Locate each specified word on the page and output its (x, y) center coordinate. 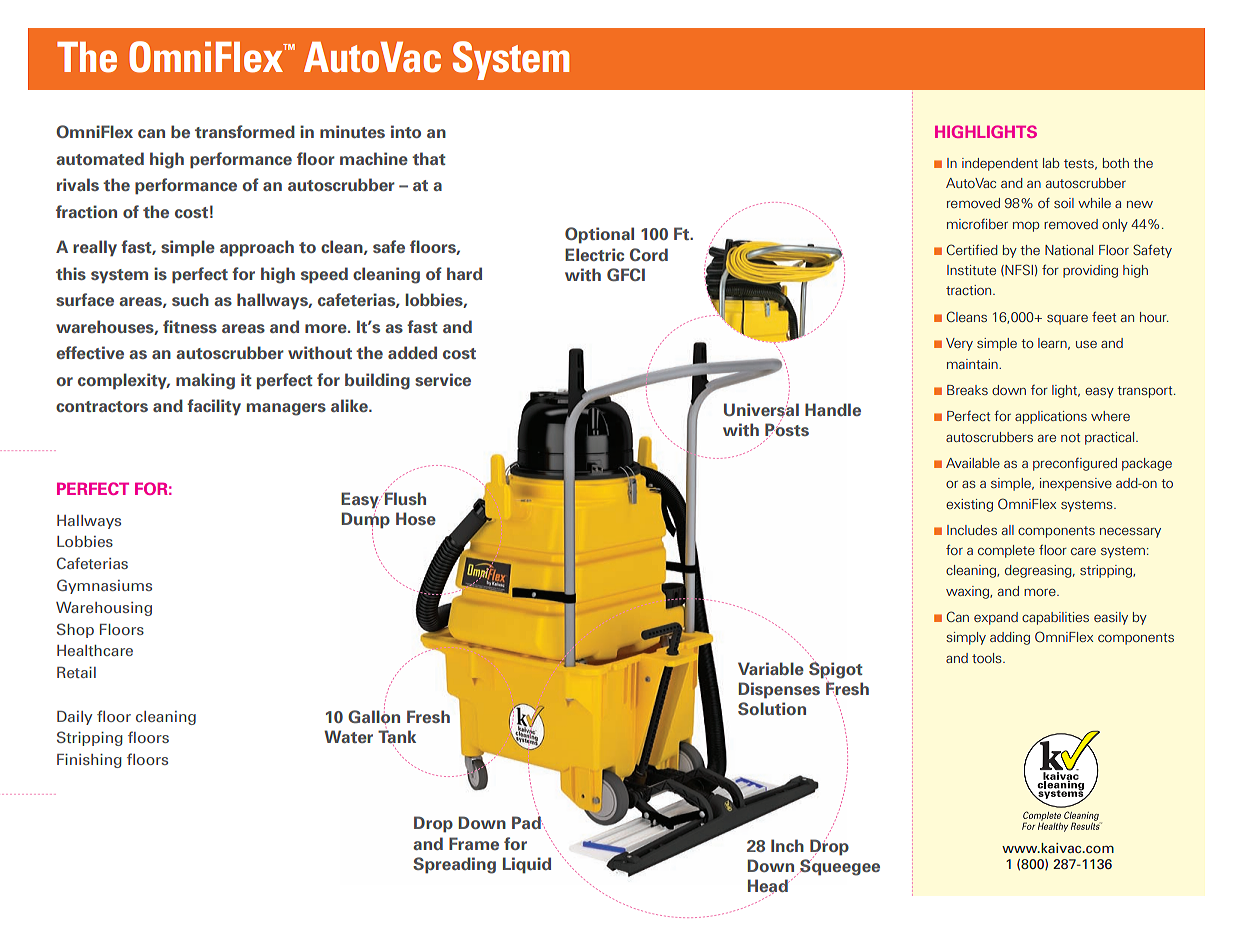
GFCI (626, 274)
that (429, 158)
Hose (416, 518)
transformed (245, 131)
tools (988, 658)
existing (969, 505)
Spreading (454, 865)
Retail (76, 672)
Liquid (527, 865)
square (1067, 320)
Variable (771, 668)
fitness (190, 326)
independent (1000, 164)
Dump (365, 520)
